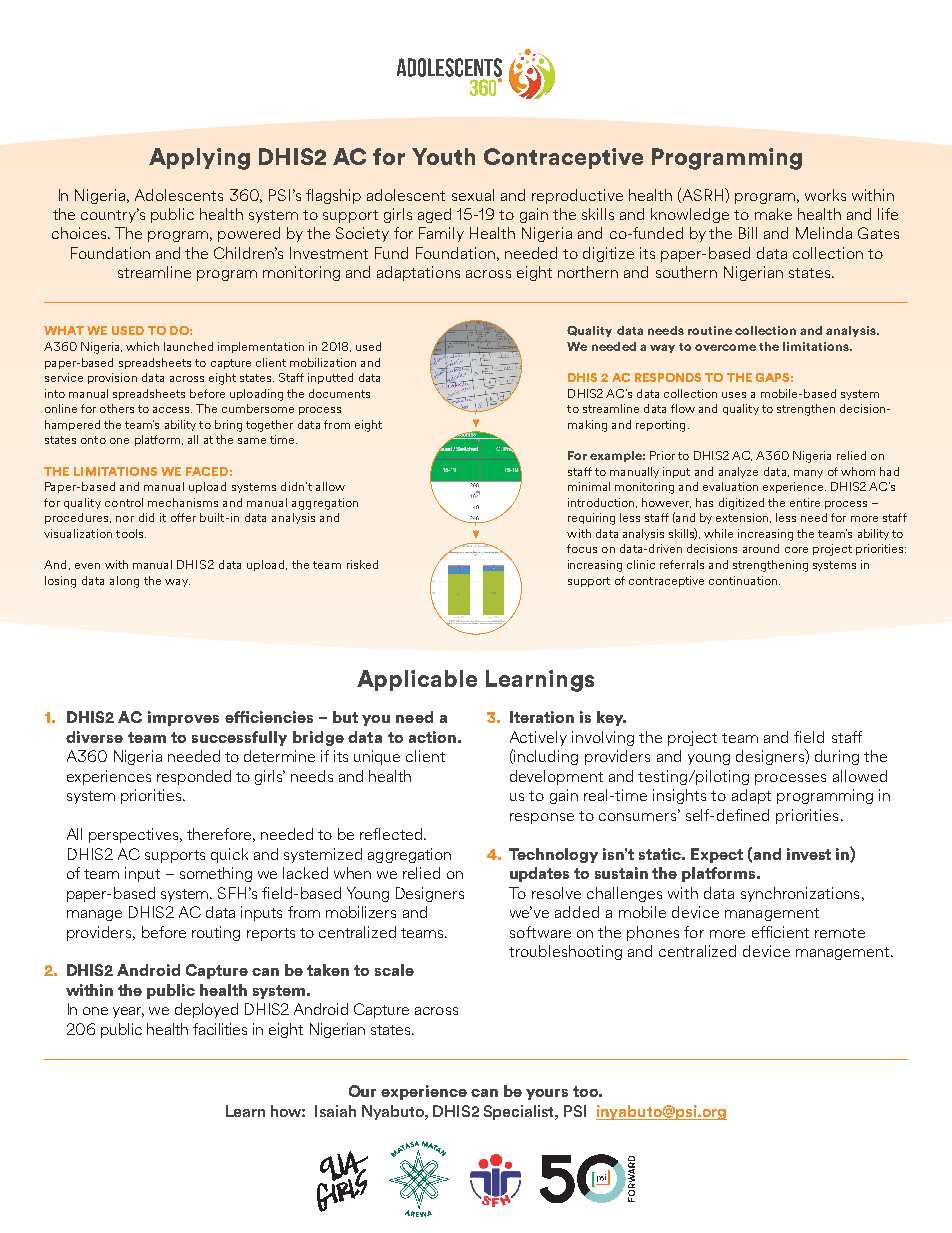 The image size is (952, 1233). I want to click on mechanisms, so click(183, 502).
